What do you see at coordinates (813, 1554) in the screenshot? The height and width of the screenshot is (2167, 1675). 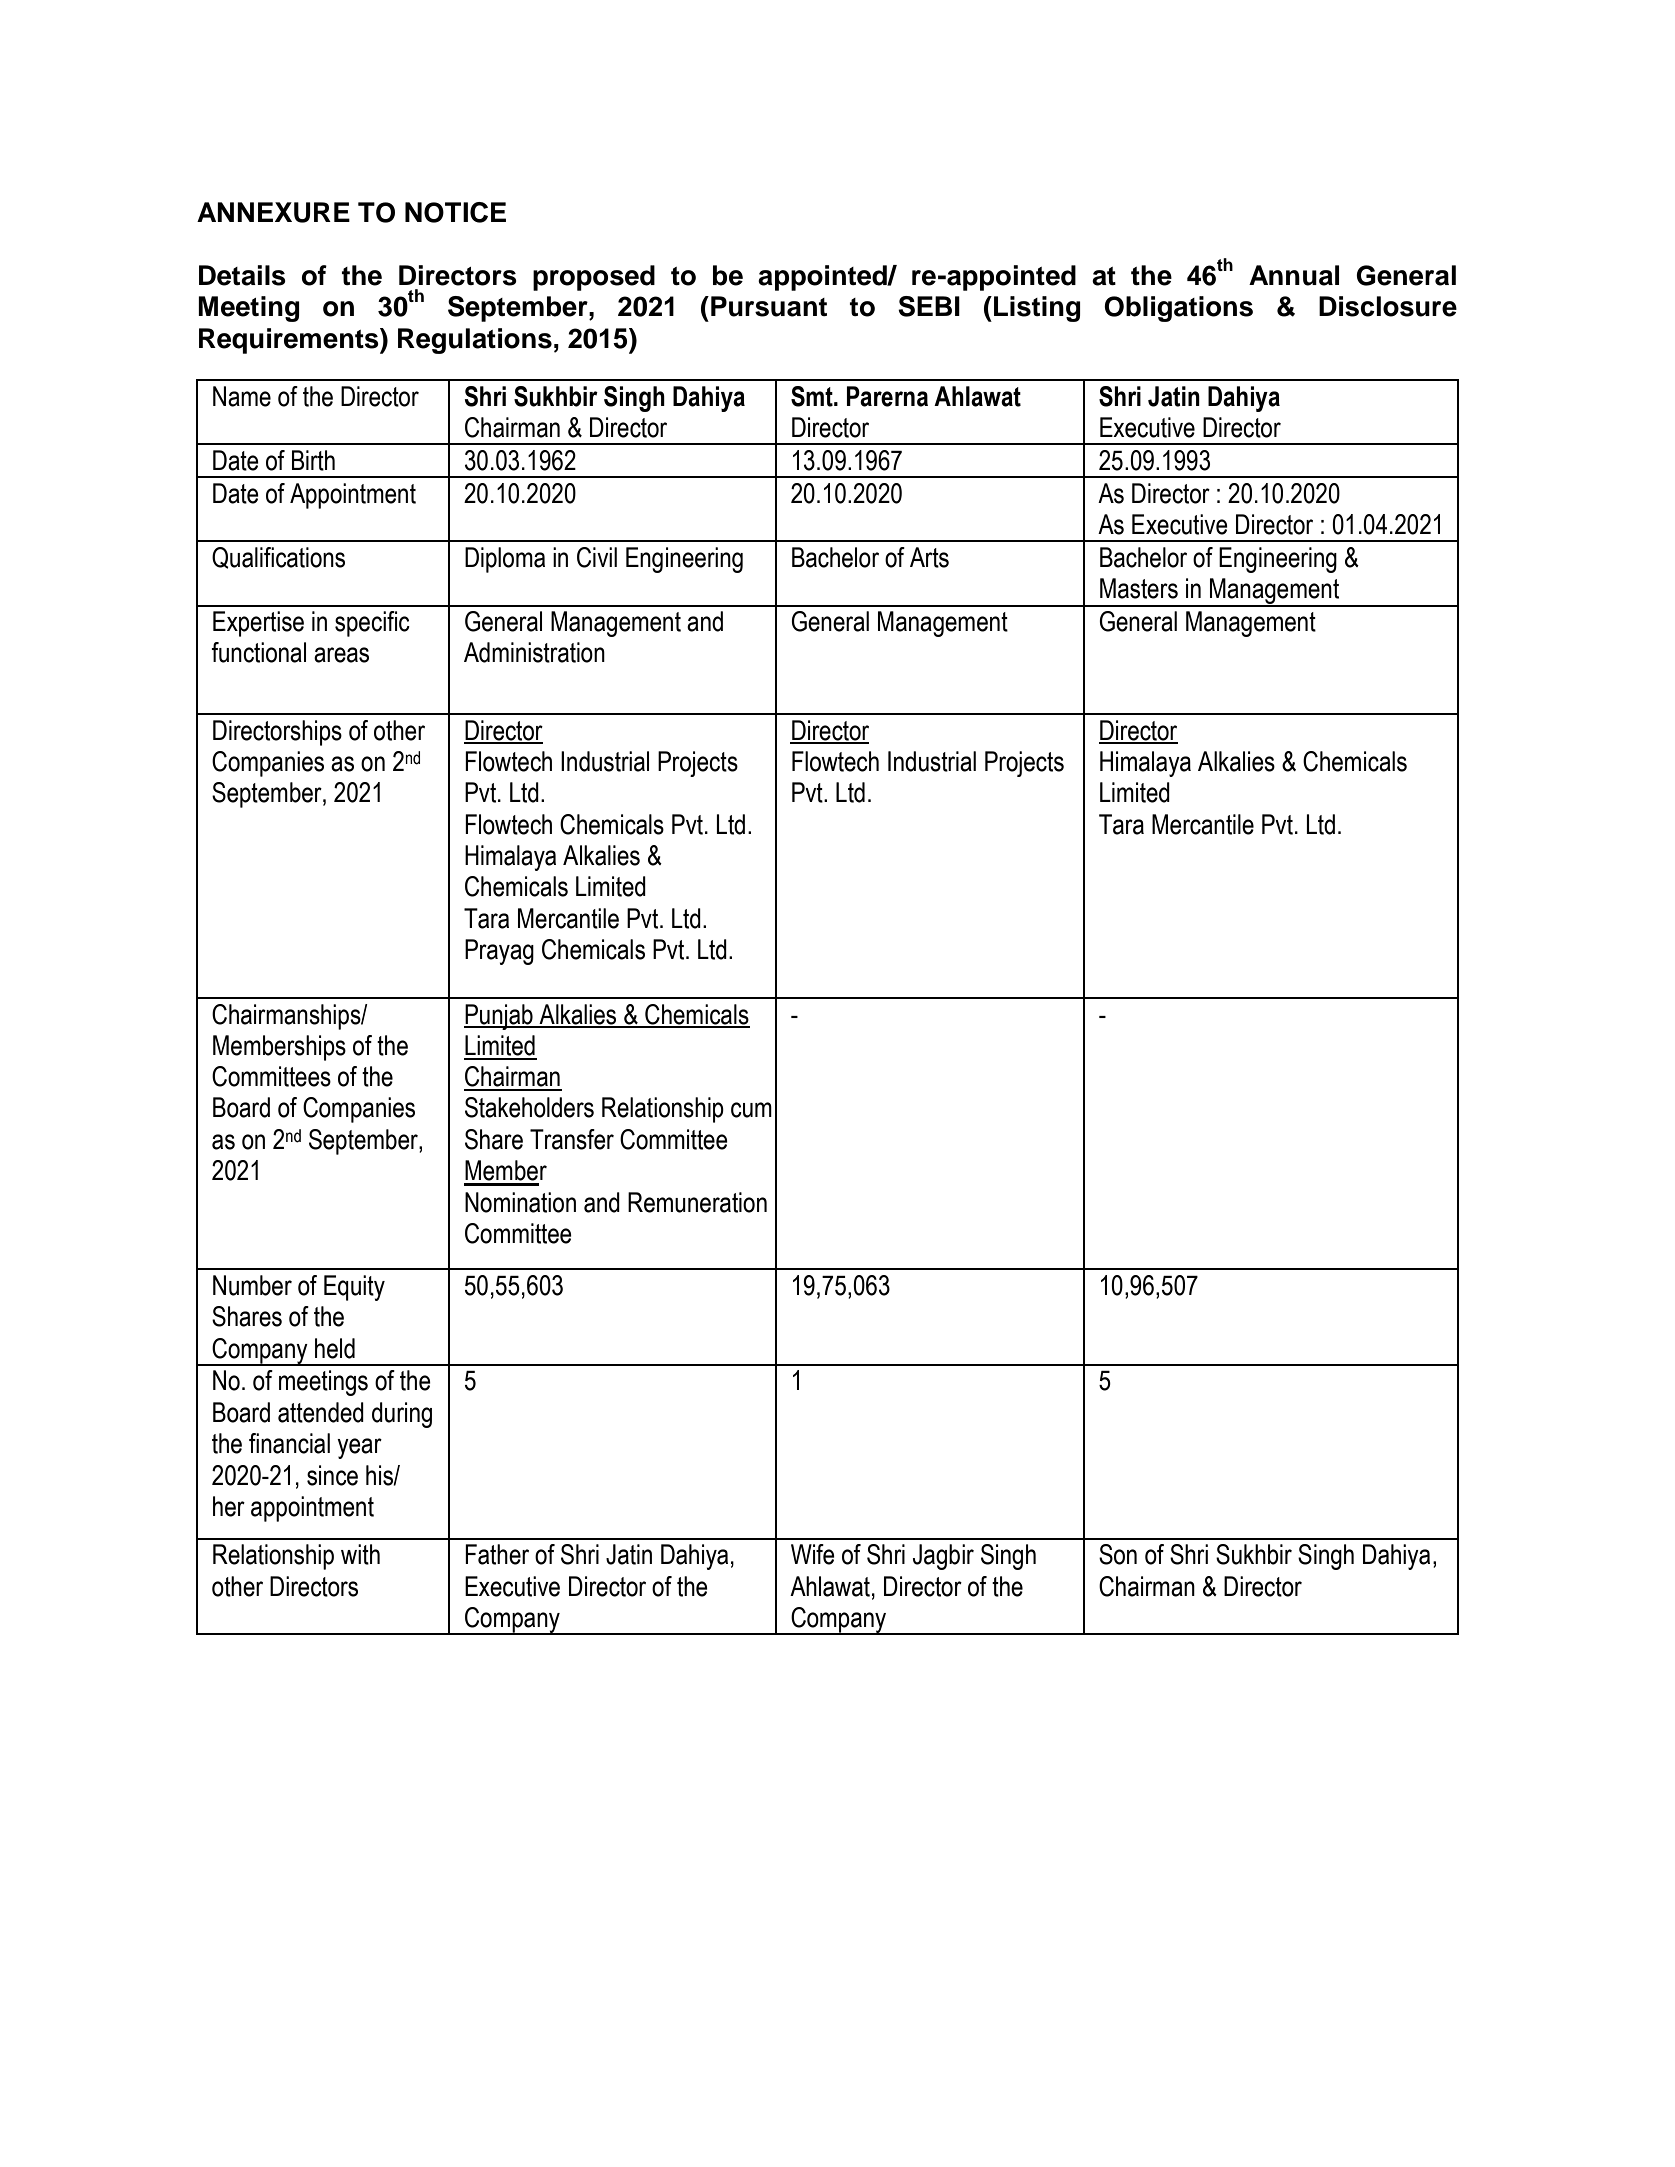 I see `Wife` at bounding box center [813, 1554].
